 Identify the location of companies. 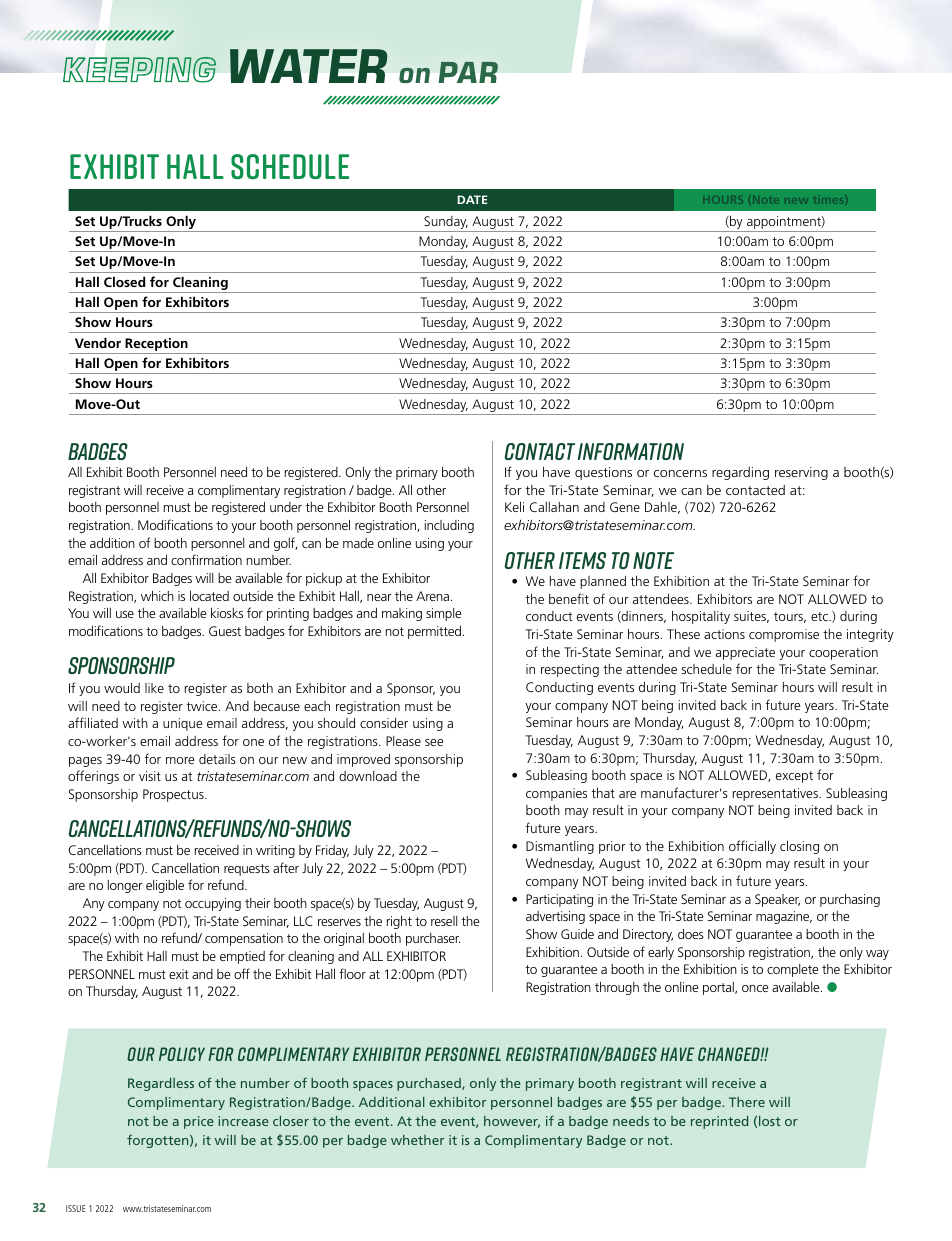
(556, 794).
